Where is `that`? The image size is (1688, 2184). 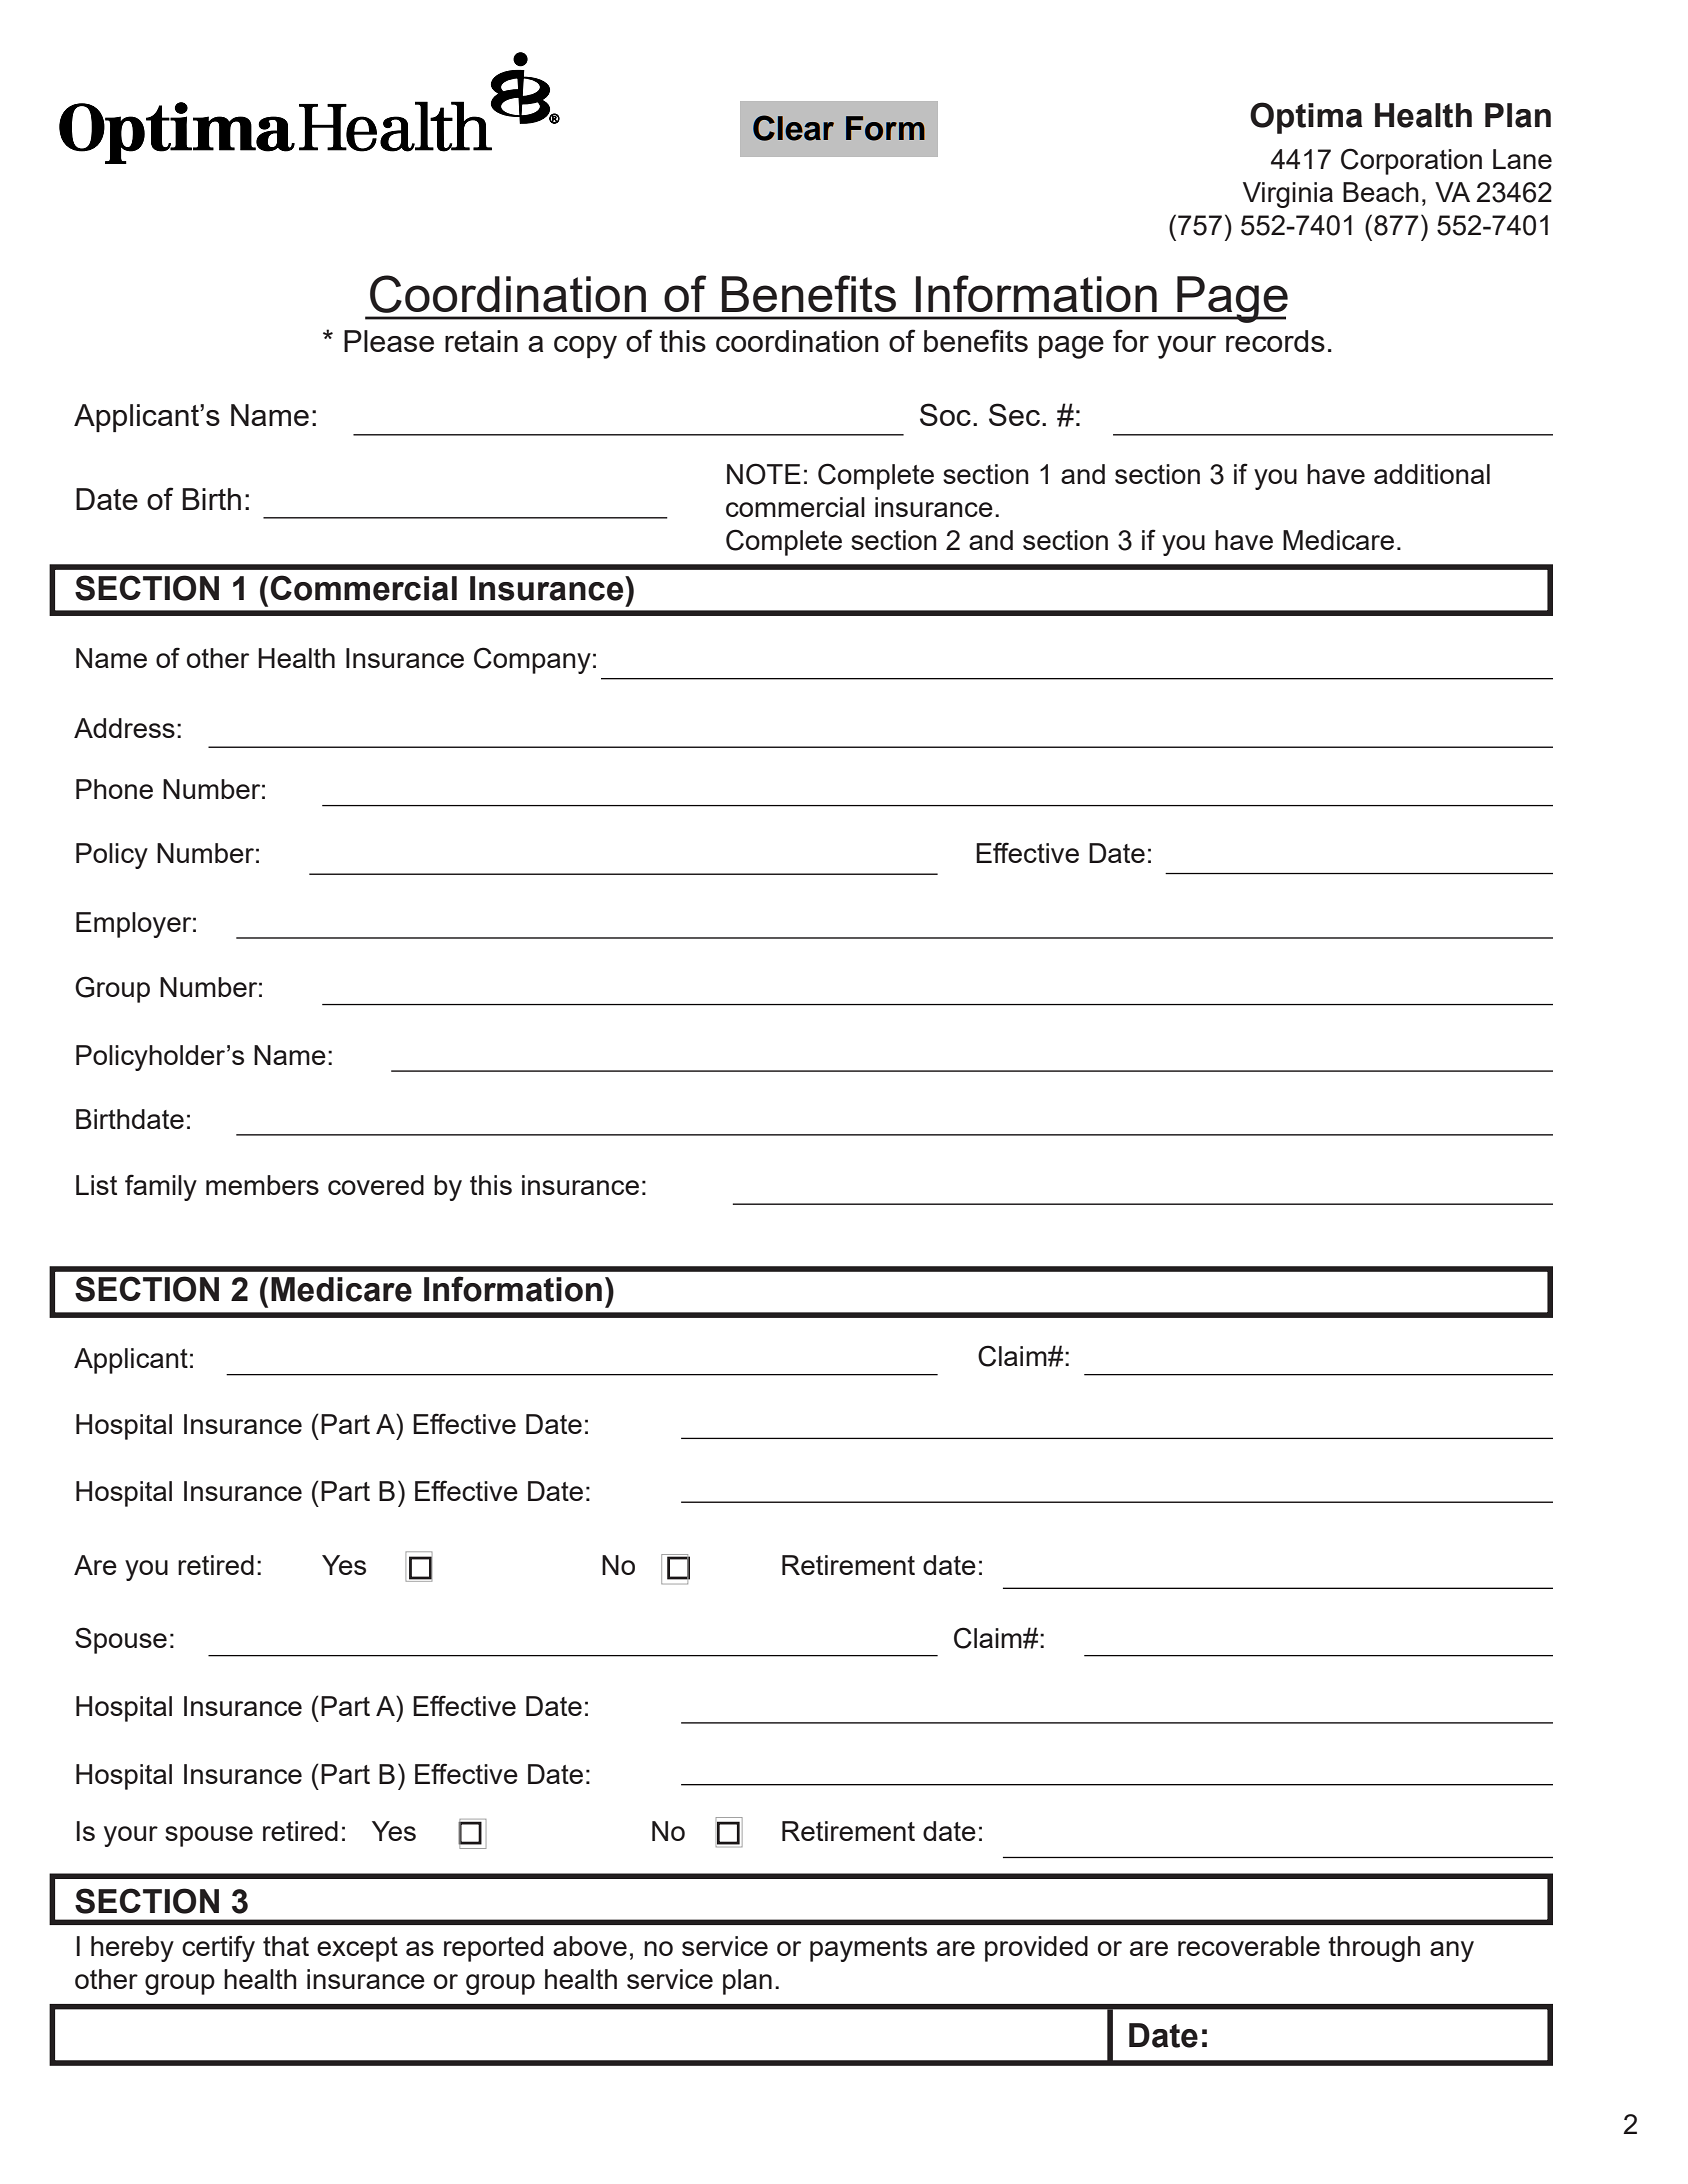
that is located at coordinates (286, 1946).
